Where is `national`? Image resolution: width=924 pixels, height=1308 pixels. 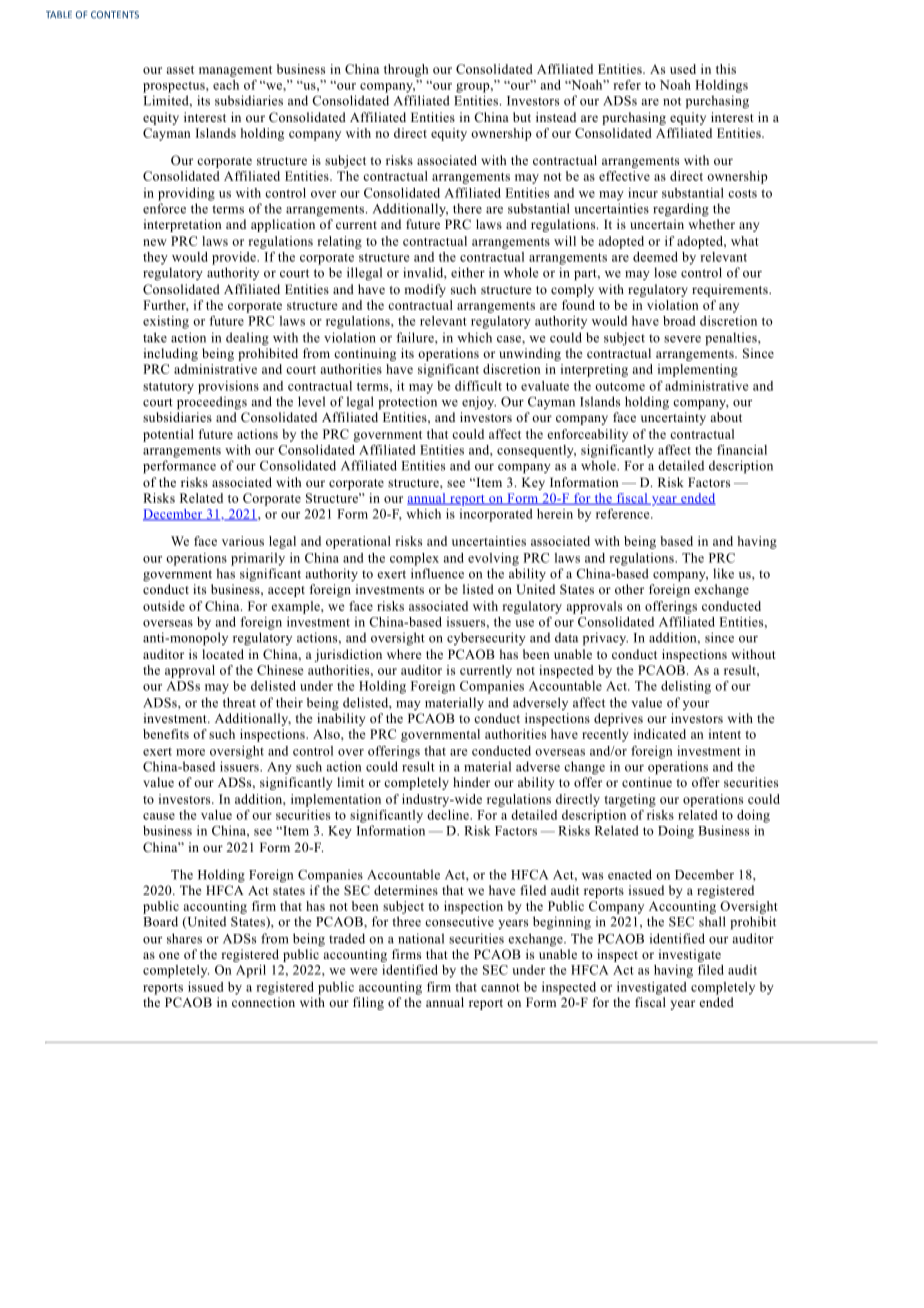
national is located at coordinates (421, 938).
